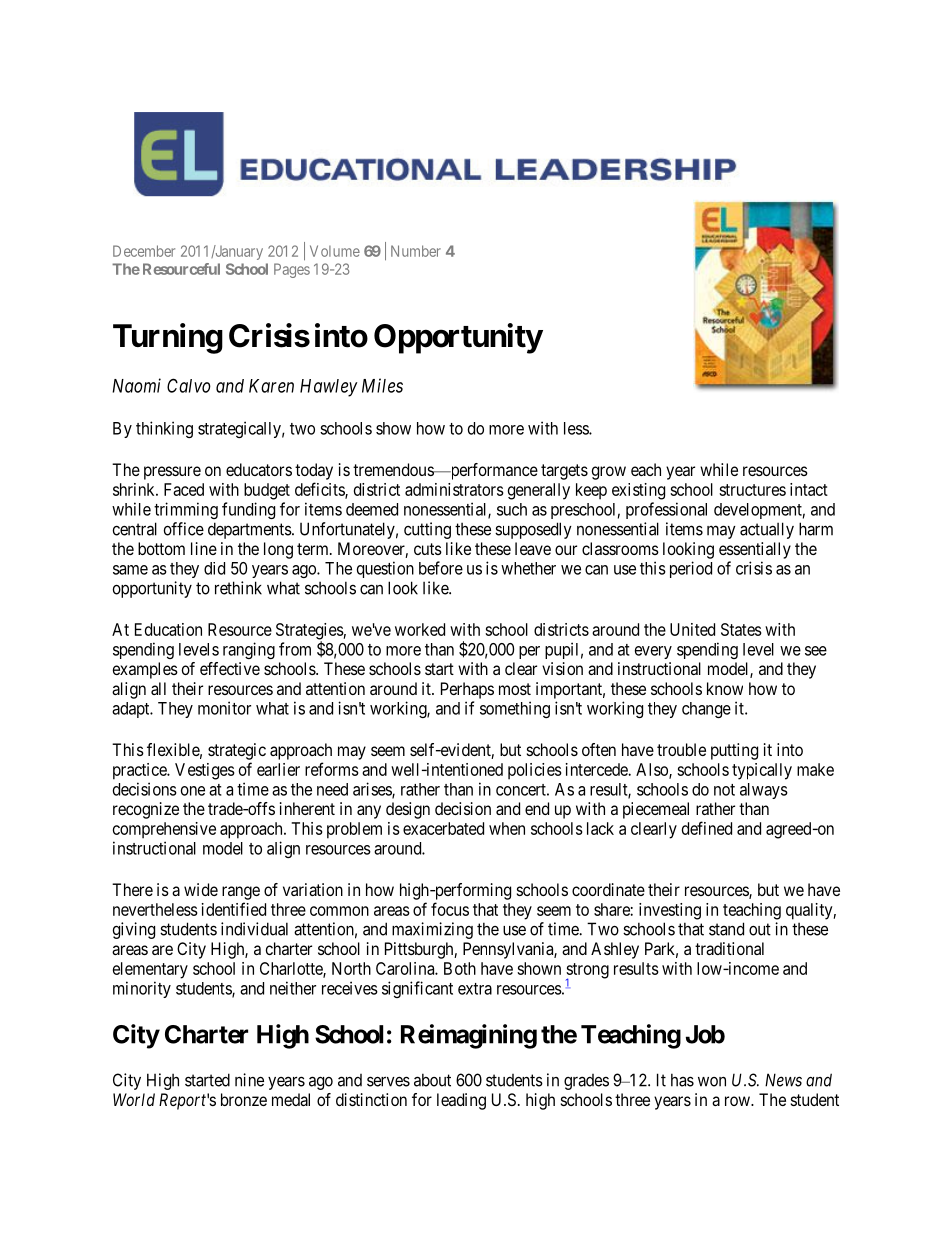  What do you see at coordinates (467, 690) in the image?
I see `Perhaps` at bounding box center [467, 690].
